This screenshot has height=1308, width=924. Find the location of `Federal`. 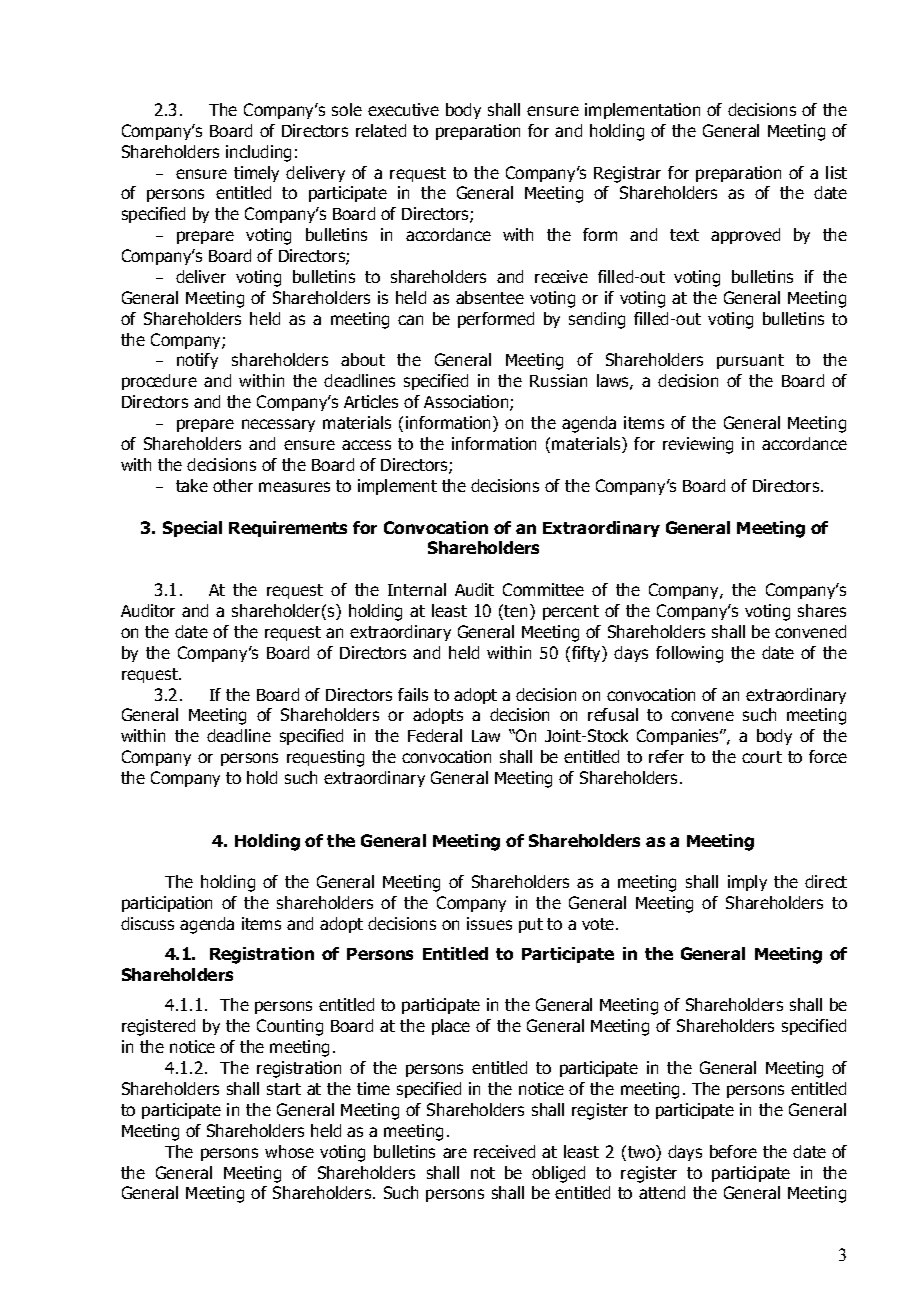

Federal is located at coordinates (435, 735).
